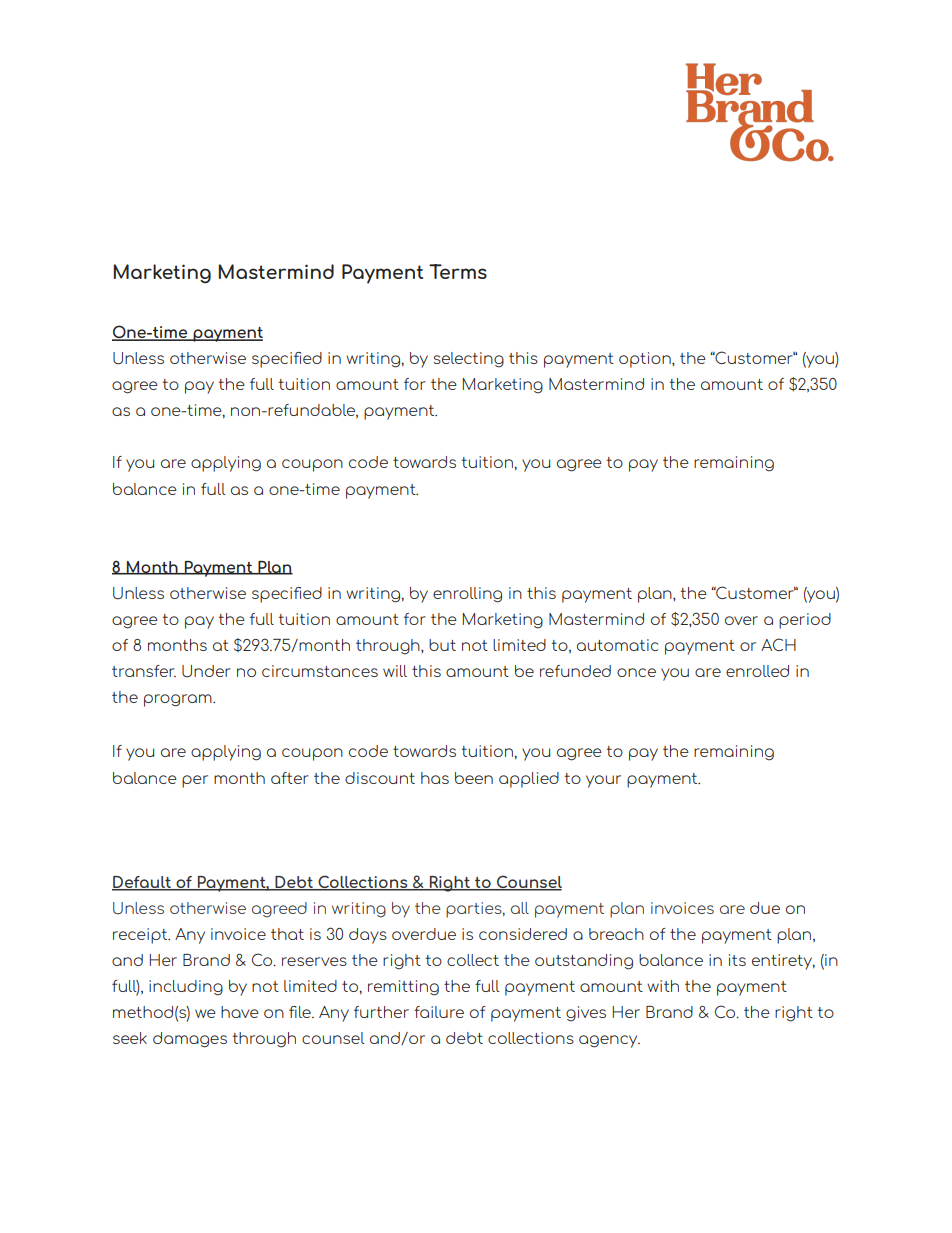 This screenshot has height=1233, width=952. Describe the element at coordinates (240, 1012) in the screenshot. I see `have` at that location.
